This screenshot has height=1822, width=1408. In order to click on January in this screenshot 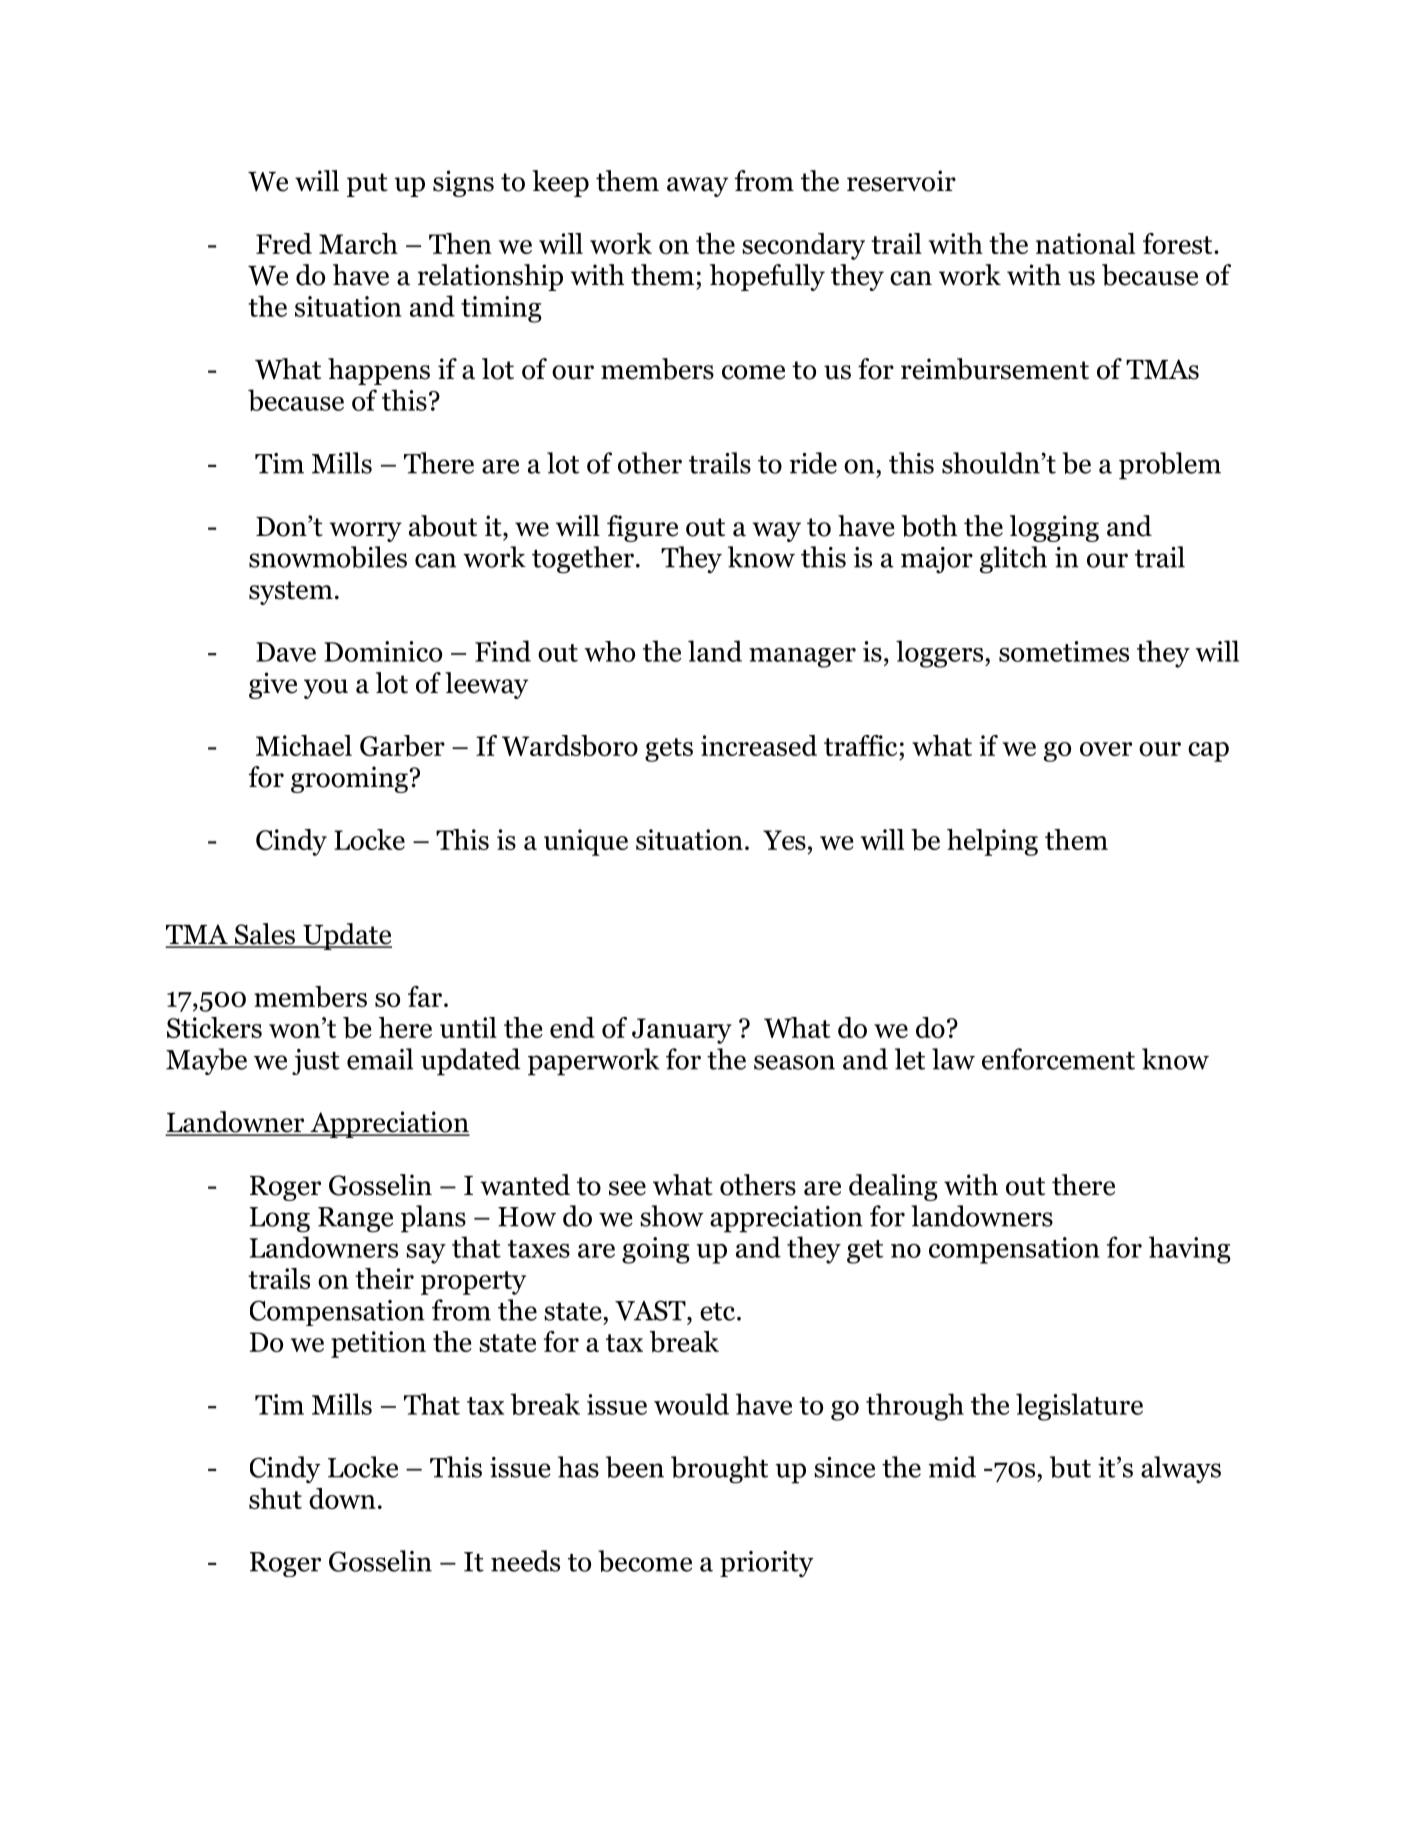, I will do `click(682, 1031)`.
